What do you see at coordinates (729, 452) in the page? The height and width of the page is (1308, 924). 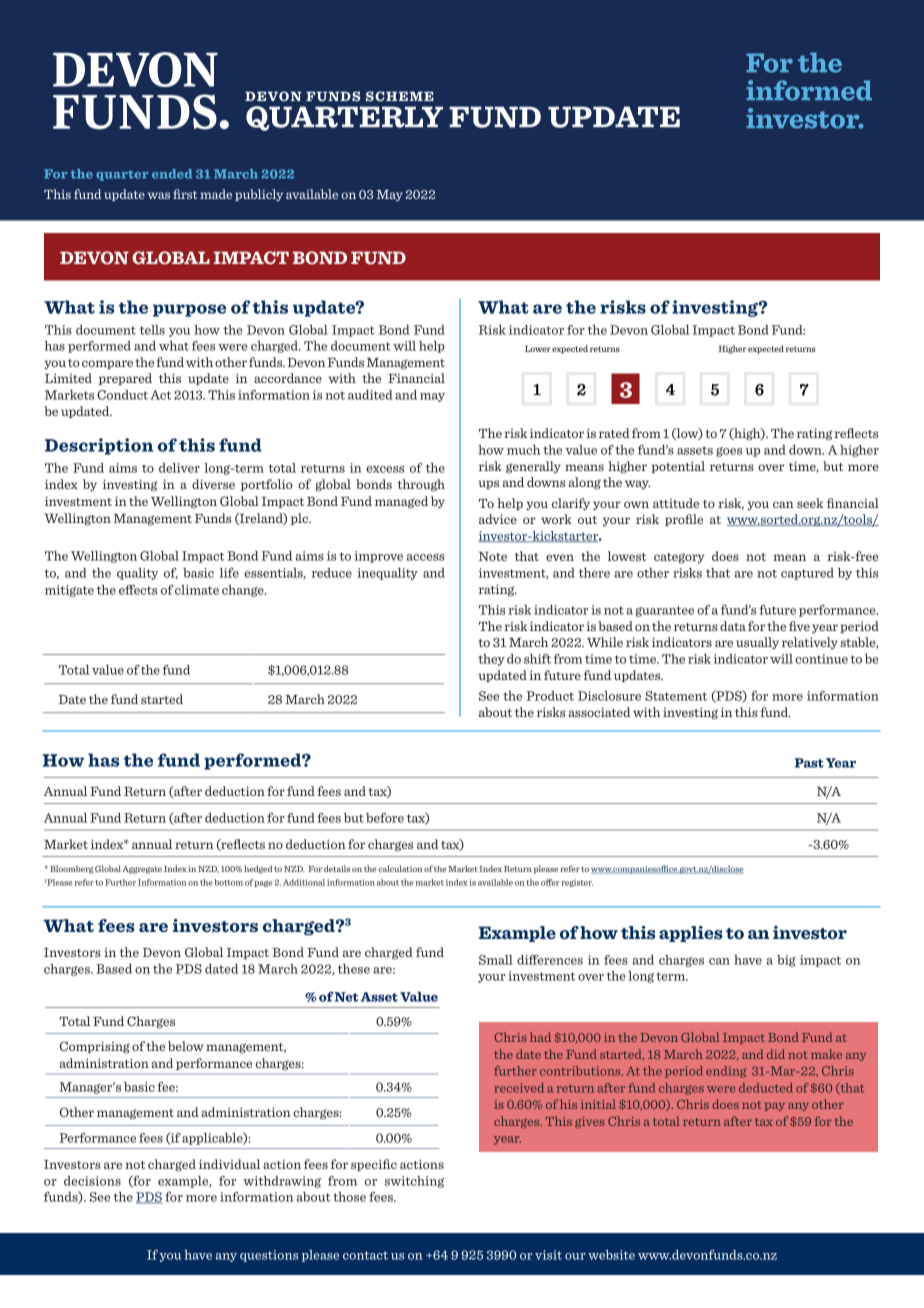 I see `goes` at bounding box center [729, 452].
